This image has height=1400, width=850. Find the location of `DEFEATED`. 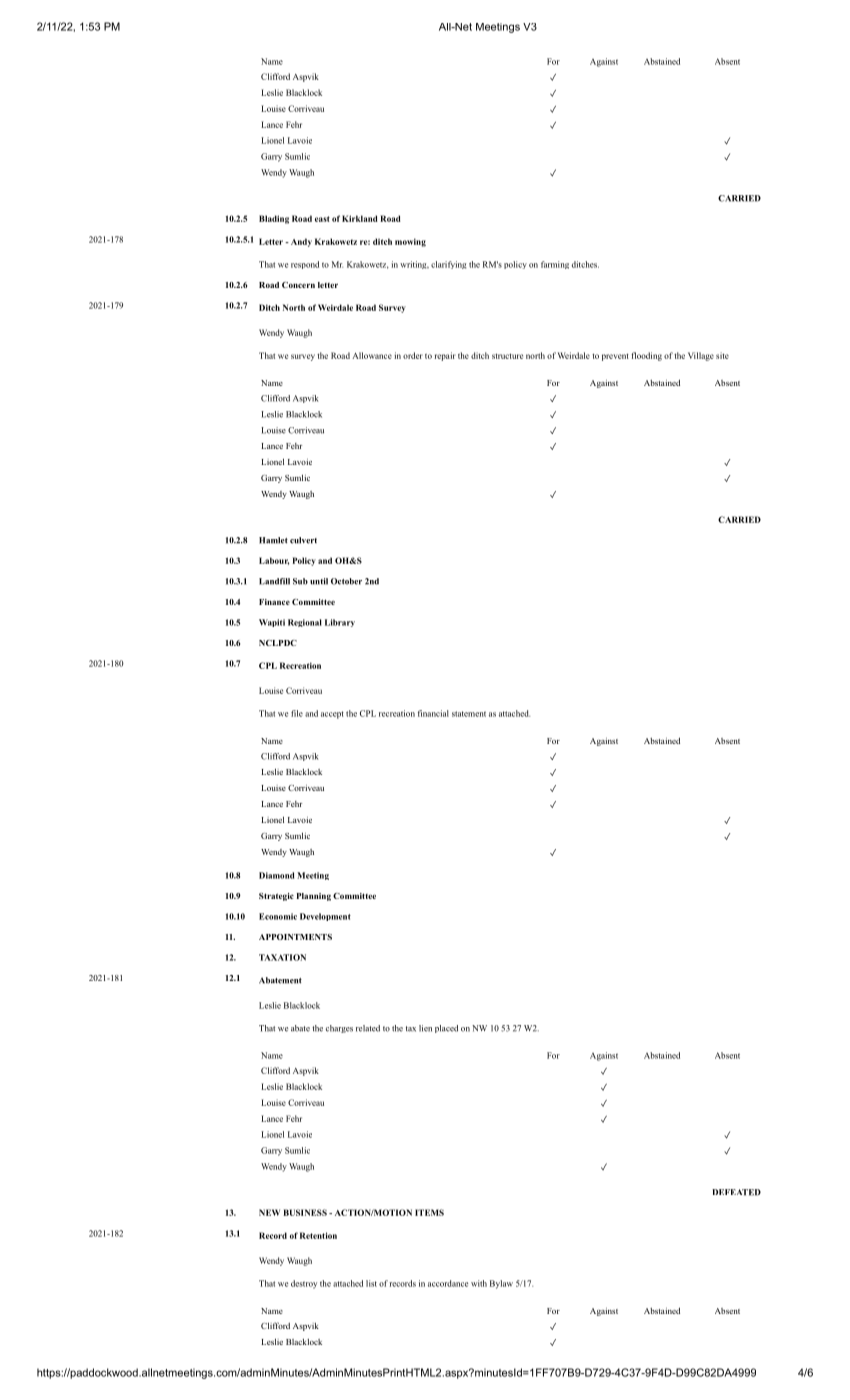

DEFEATED is located at coordinates (736, 1192).
